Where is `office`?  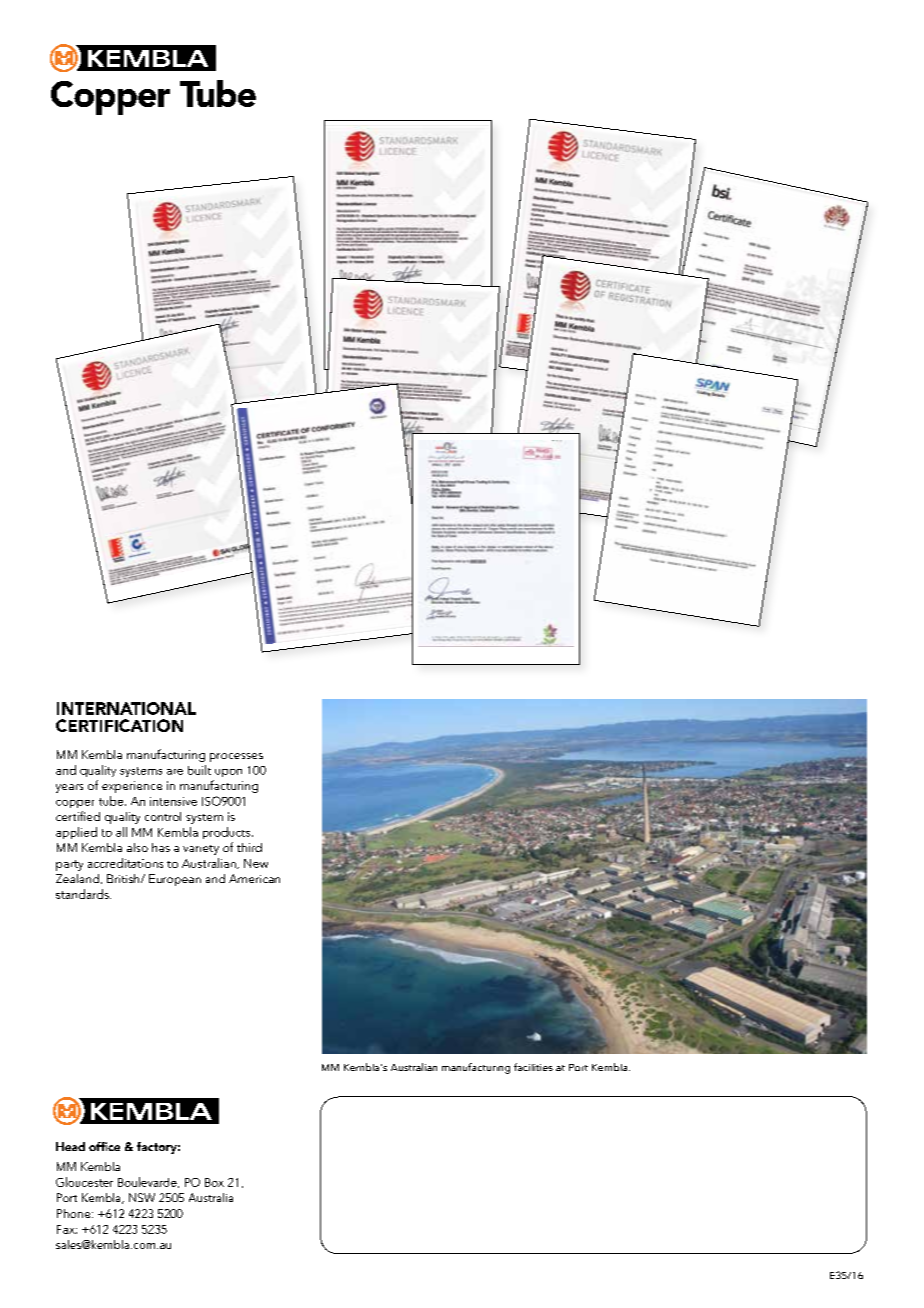 office is located at coordinates (104, 1146).
